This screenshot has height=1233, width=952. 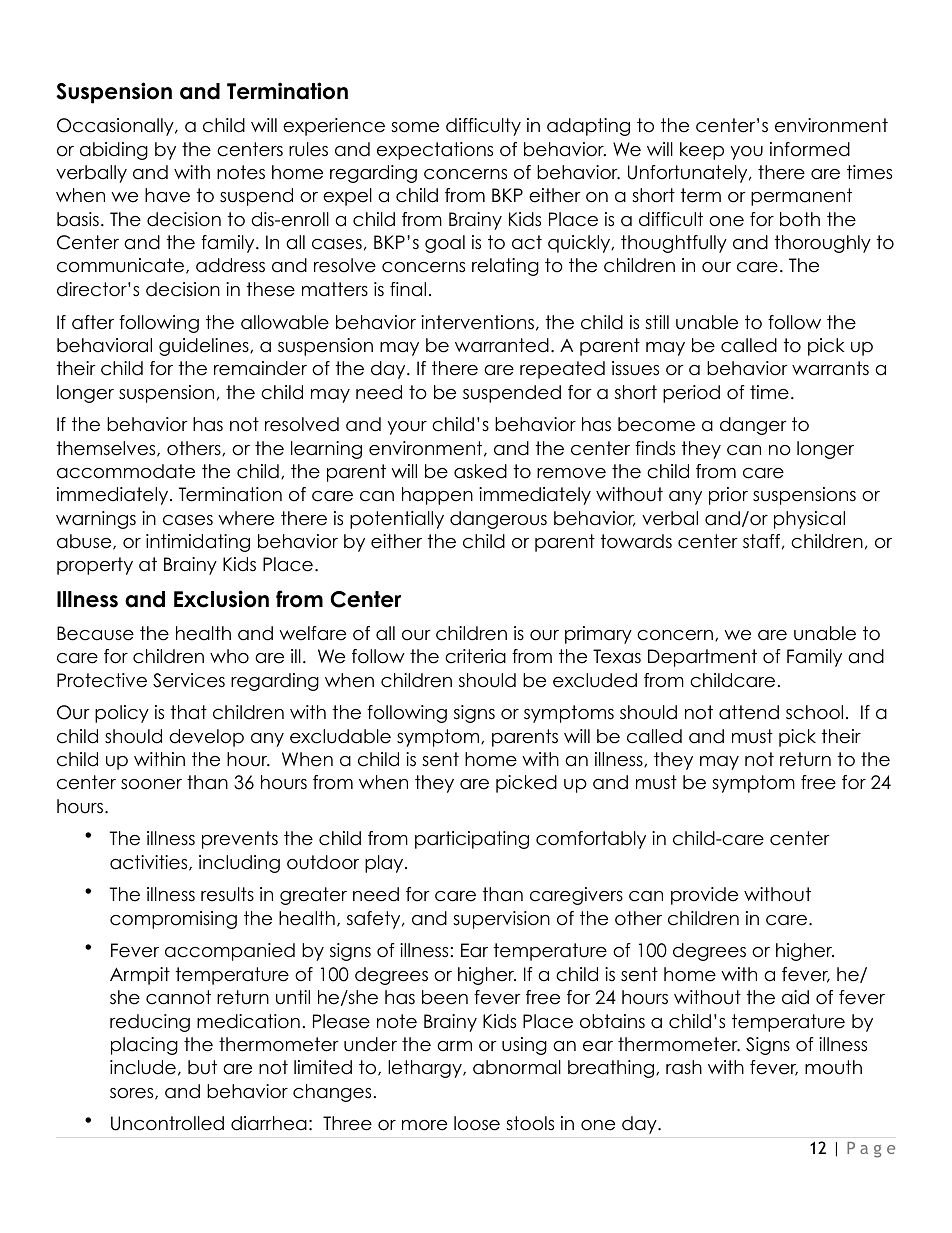 What do you see at coordinates (205, 347) in the screenshot?
I see `guidelines` at bounding box center [205, 347].
